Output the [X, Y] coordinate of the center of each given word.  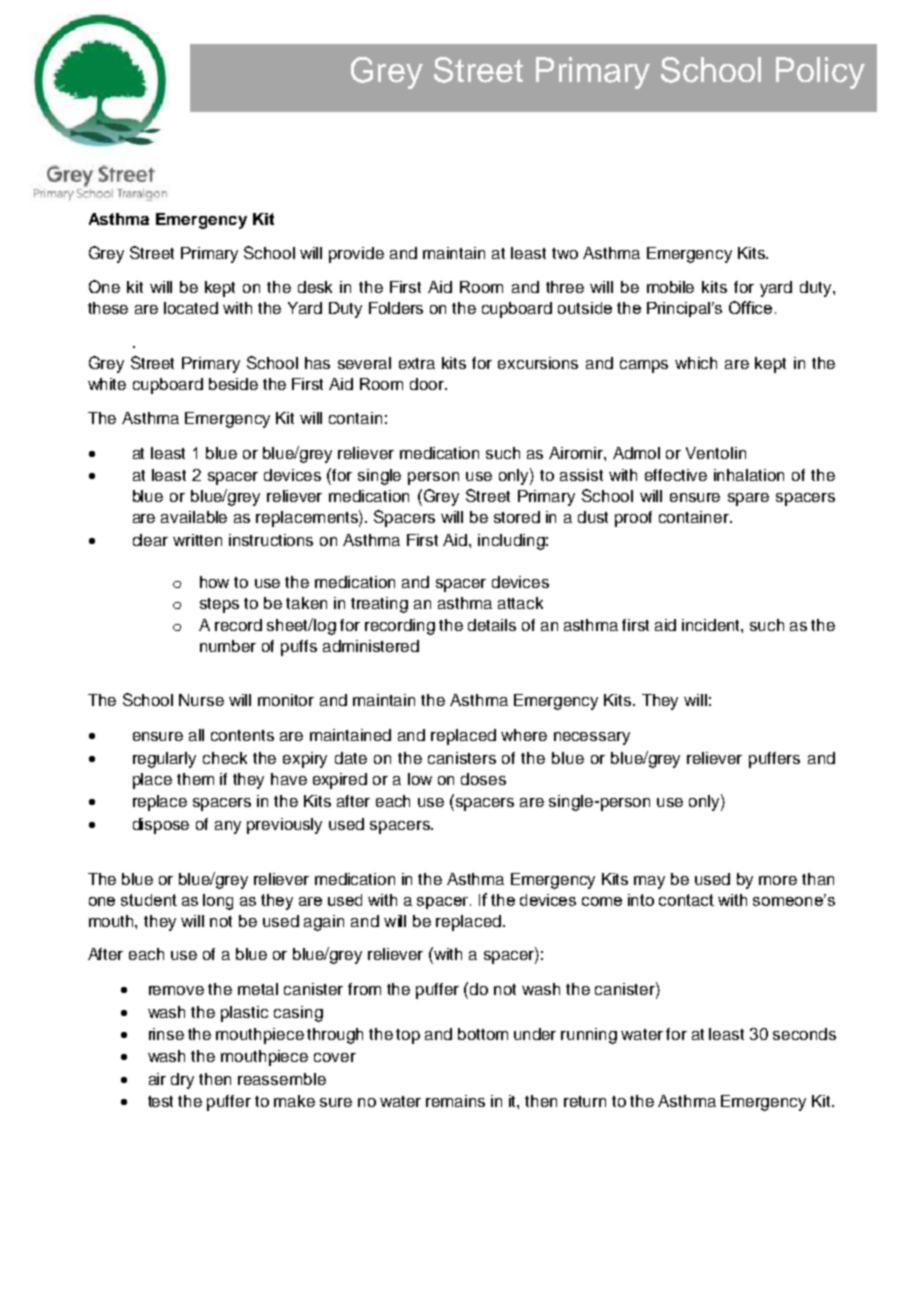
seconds [804, 1034]
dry [182, 1081]
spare [748, 499]
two [565, 253]
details [492, 625]
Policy [820, 73]
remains [455, 1101]
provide [356, 255]
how [214, 582]
